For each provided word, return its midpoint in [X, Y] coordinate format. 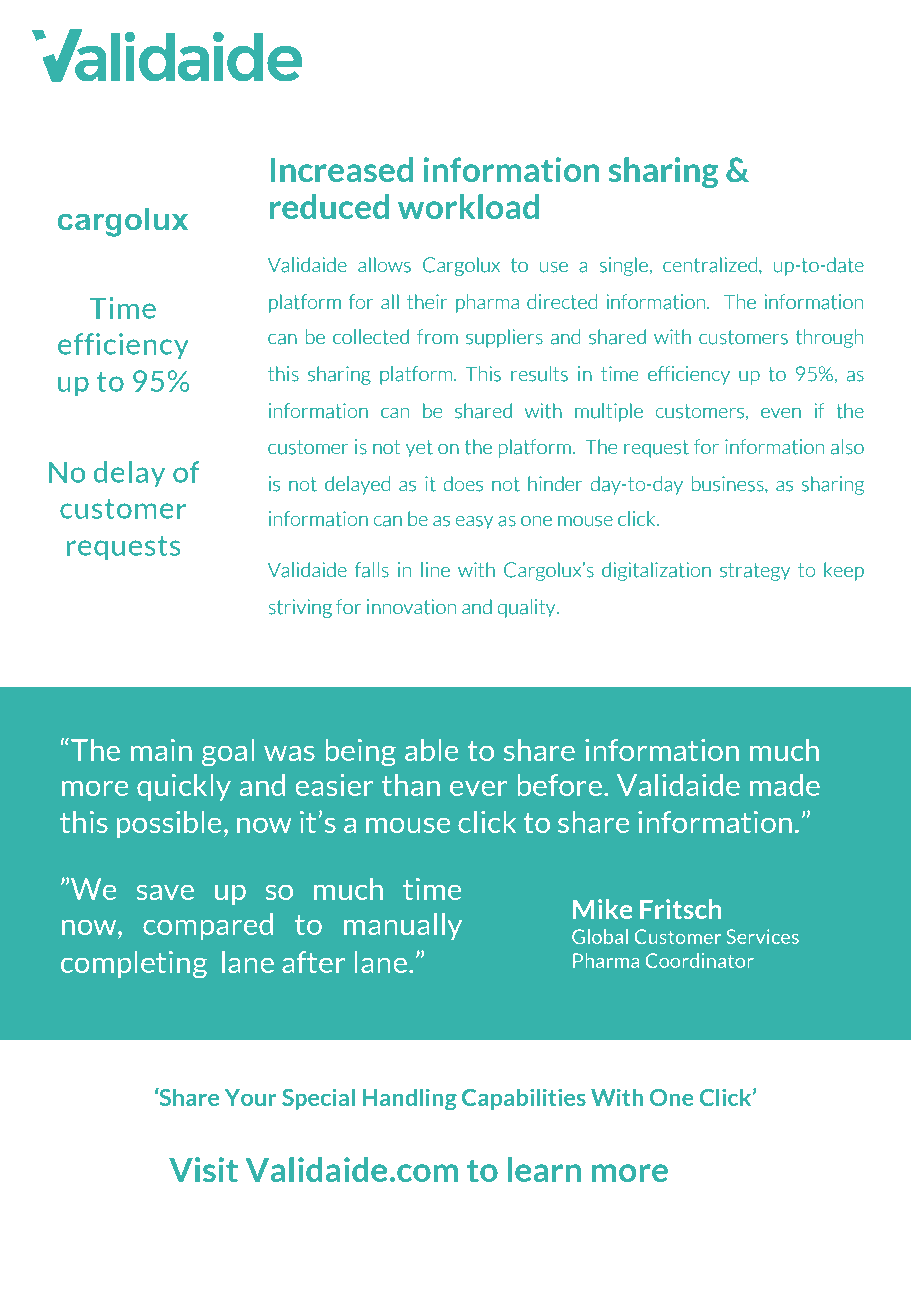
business [729, 484]
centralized [710, 265]
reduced [329, 206]
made [785, 785]
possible [169, 824]
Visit [203, 1169]
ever [479, 788]
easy [474, 523]
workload [468, 206]
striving [300, 608]
